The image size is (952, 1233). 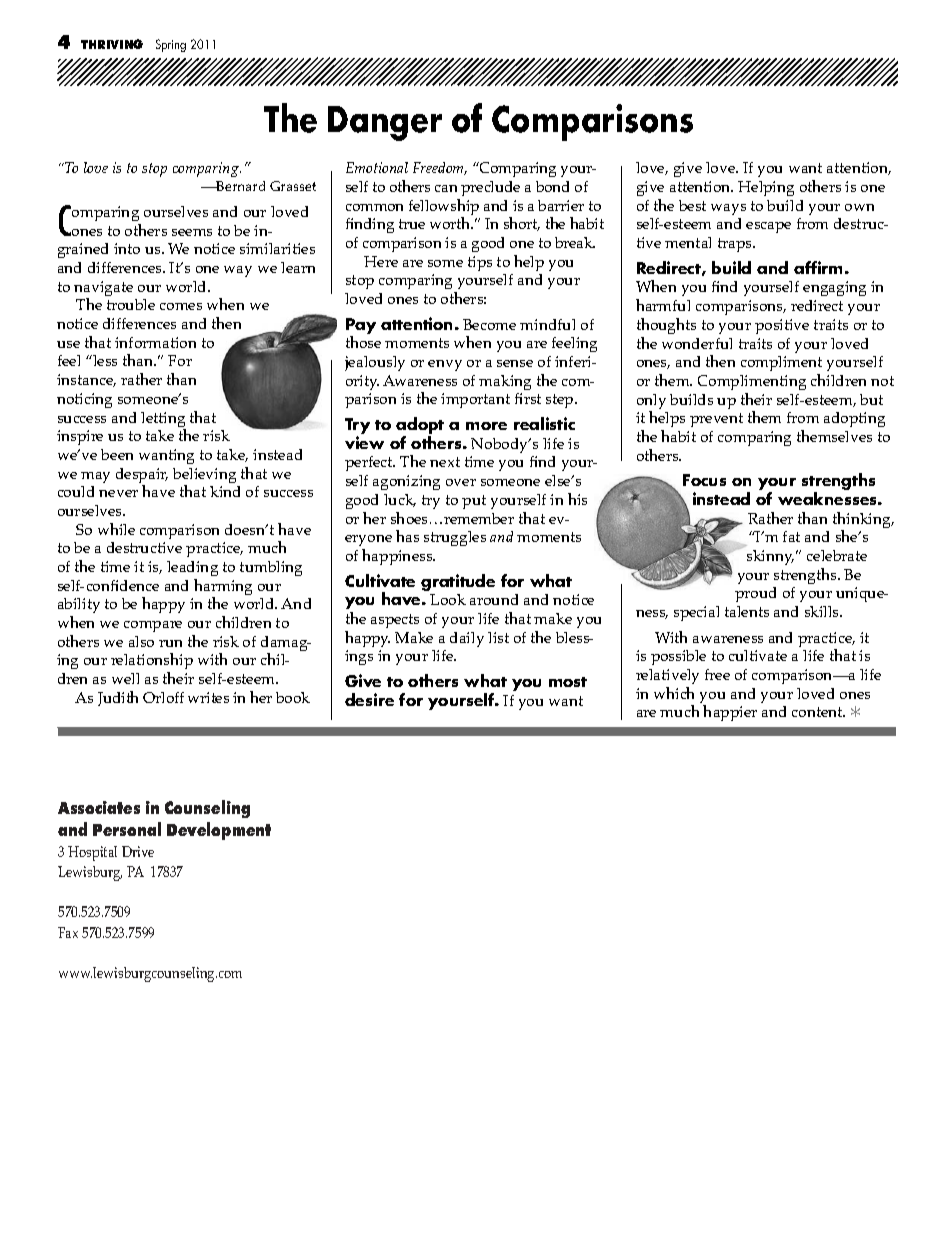 What do you see at coordinates (219, 831) in the document?
I see `Development` at bounding box center [219, 831].
